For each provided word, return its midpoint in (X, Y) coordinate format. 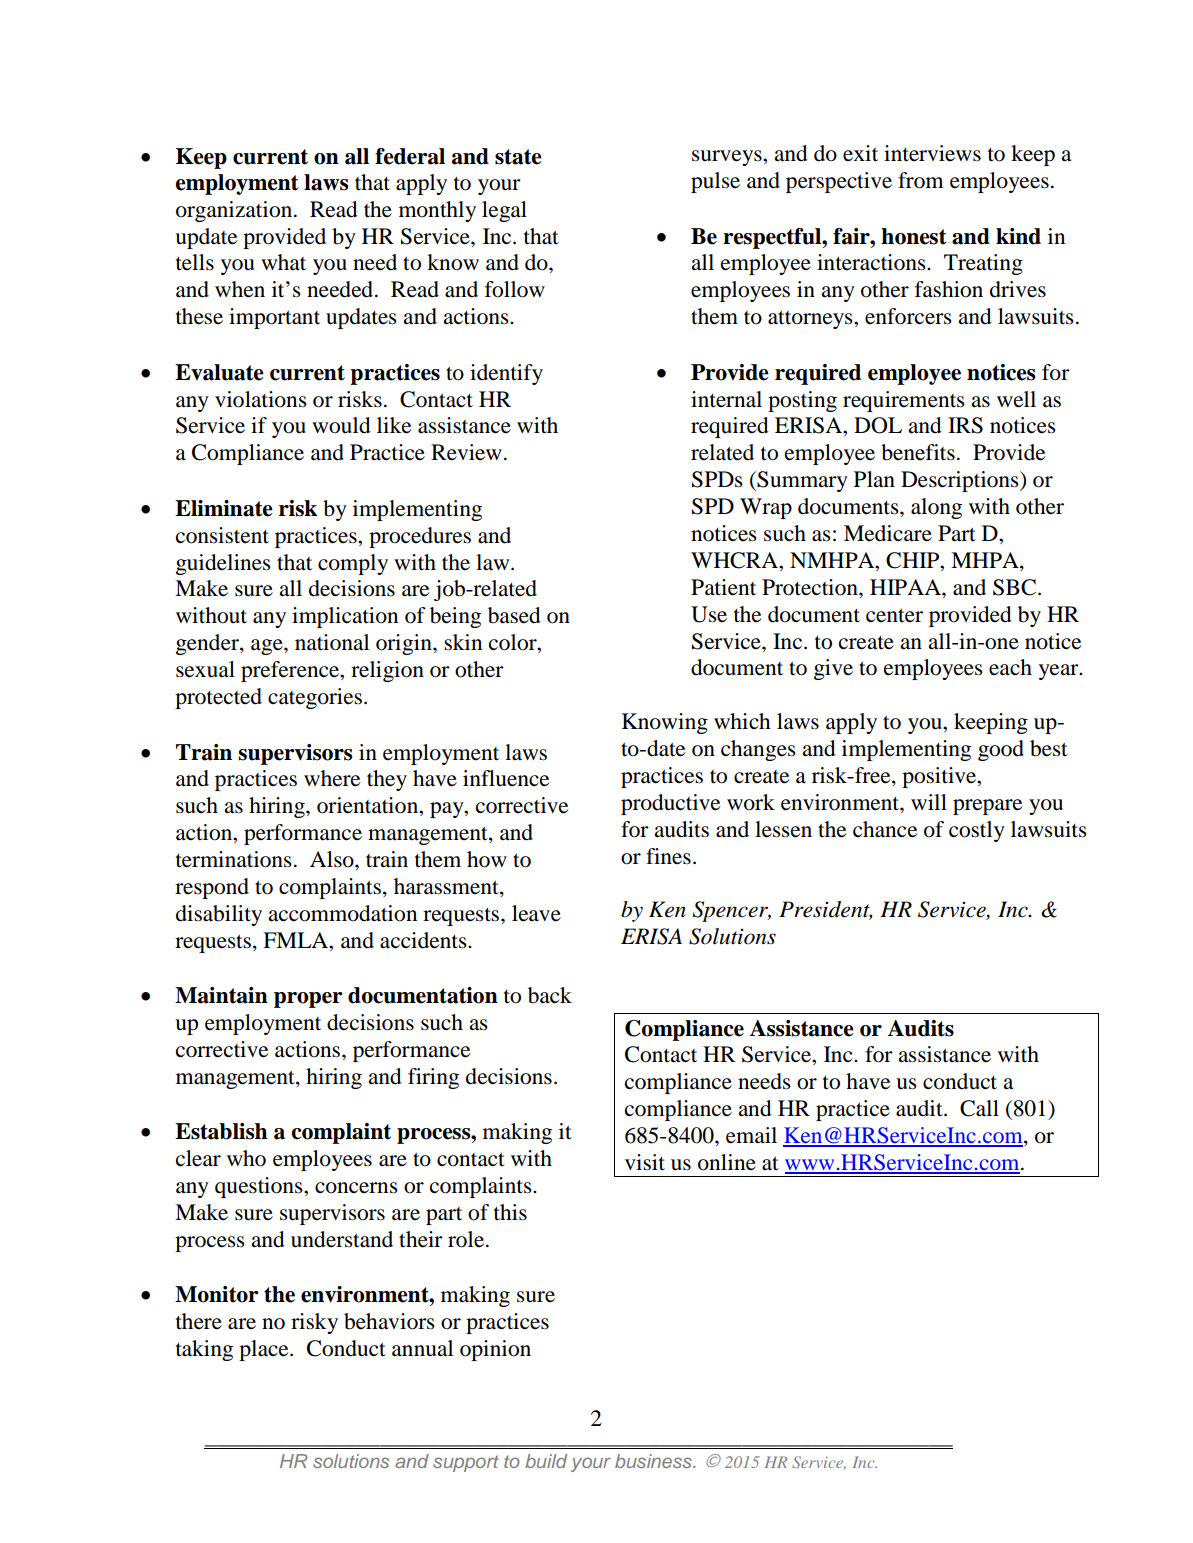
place (265, 1350)
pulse (715, 182)
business (654, 1461)
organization (235, 211)
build (546, 1461)
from (921, 180)
